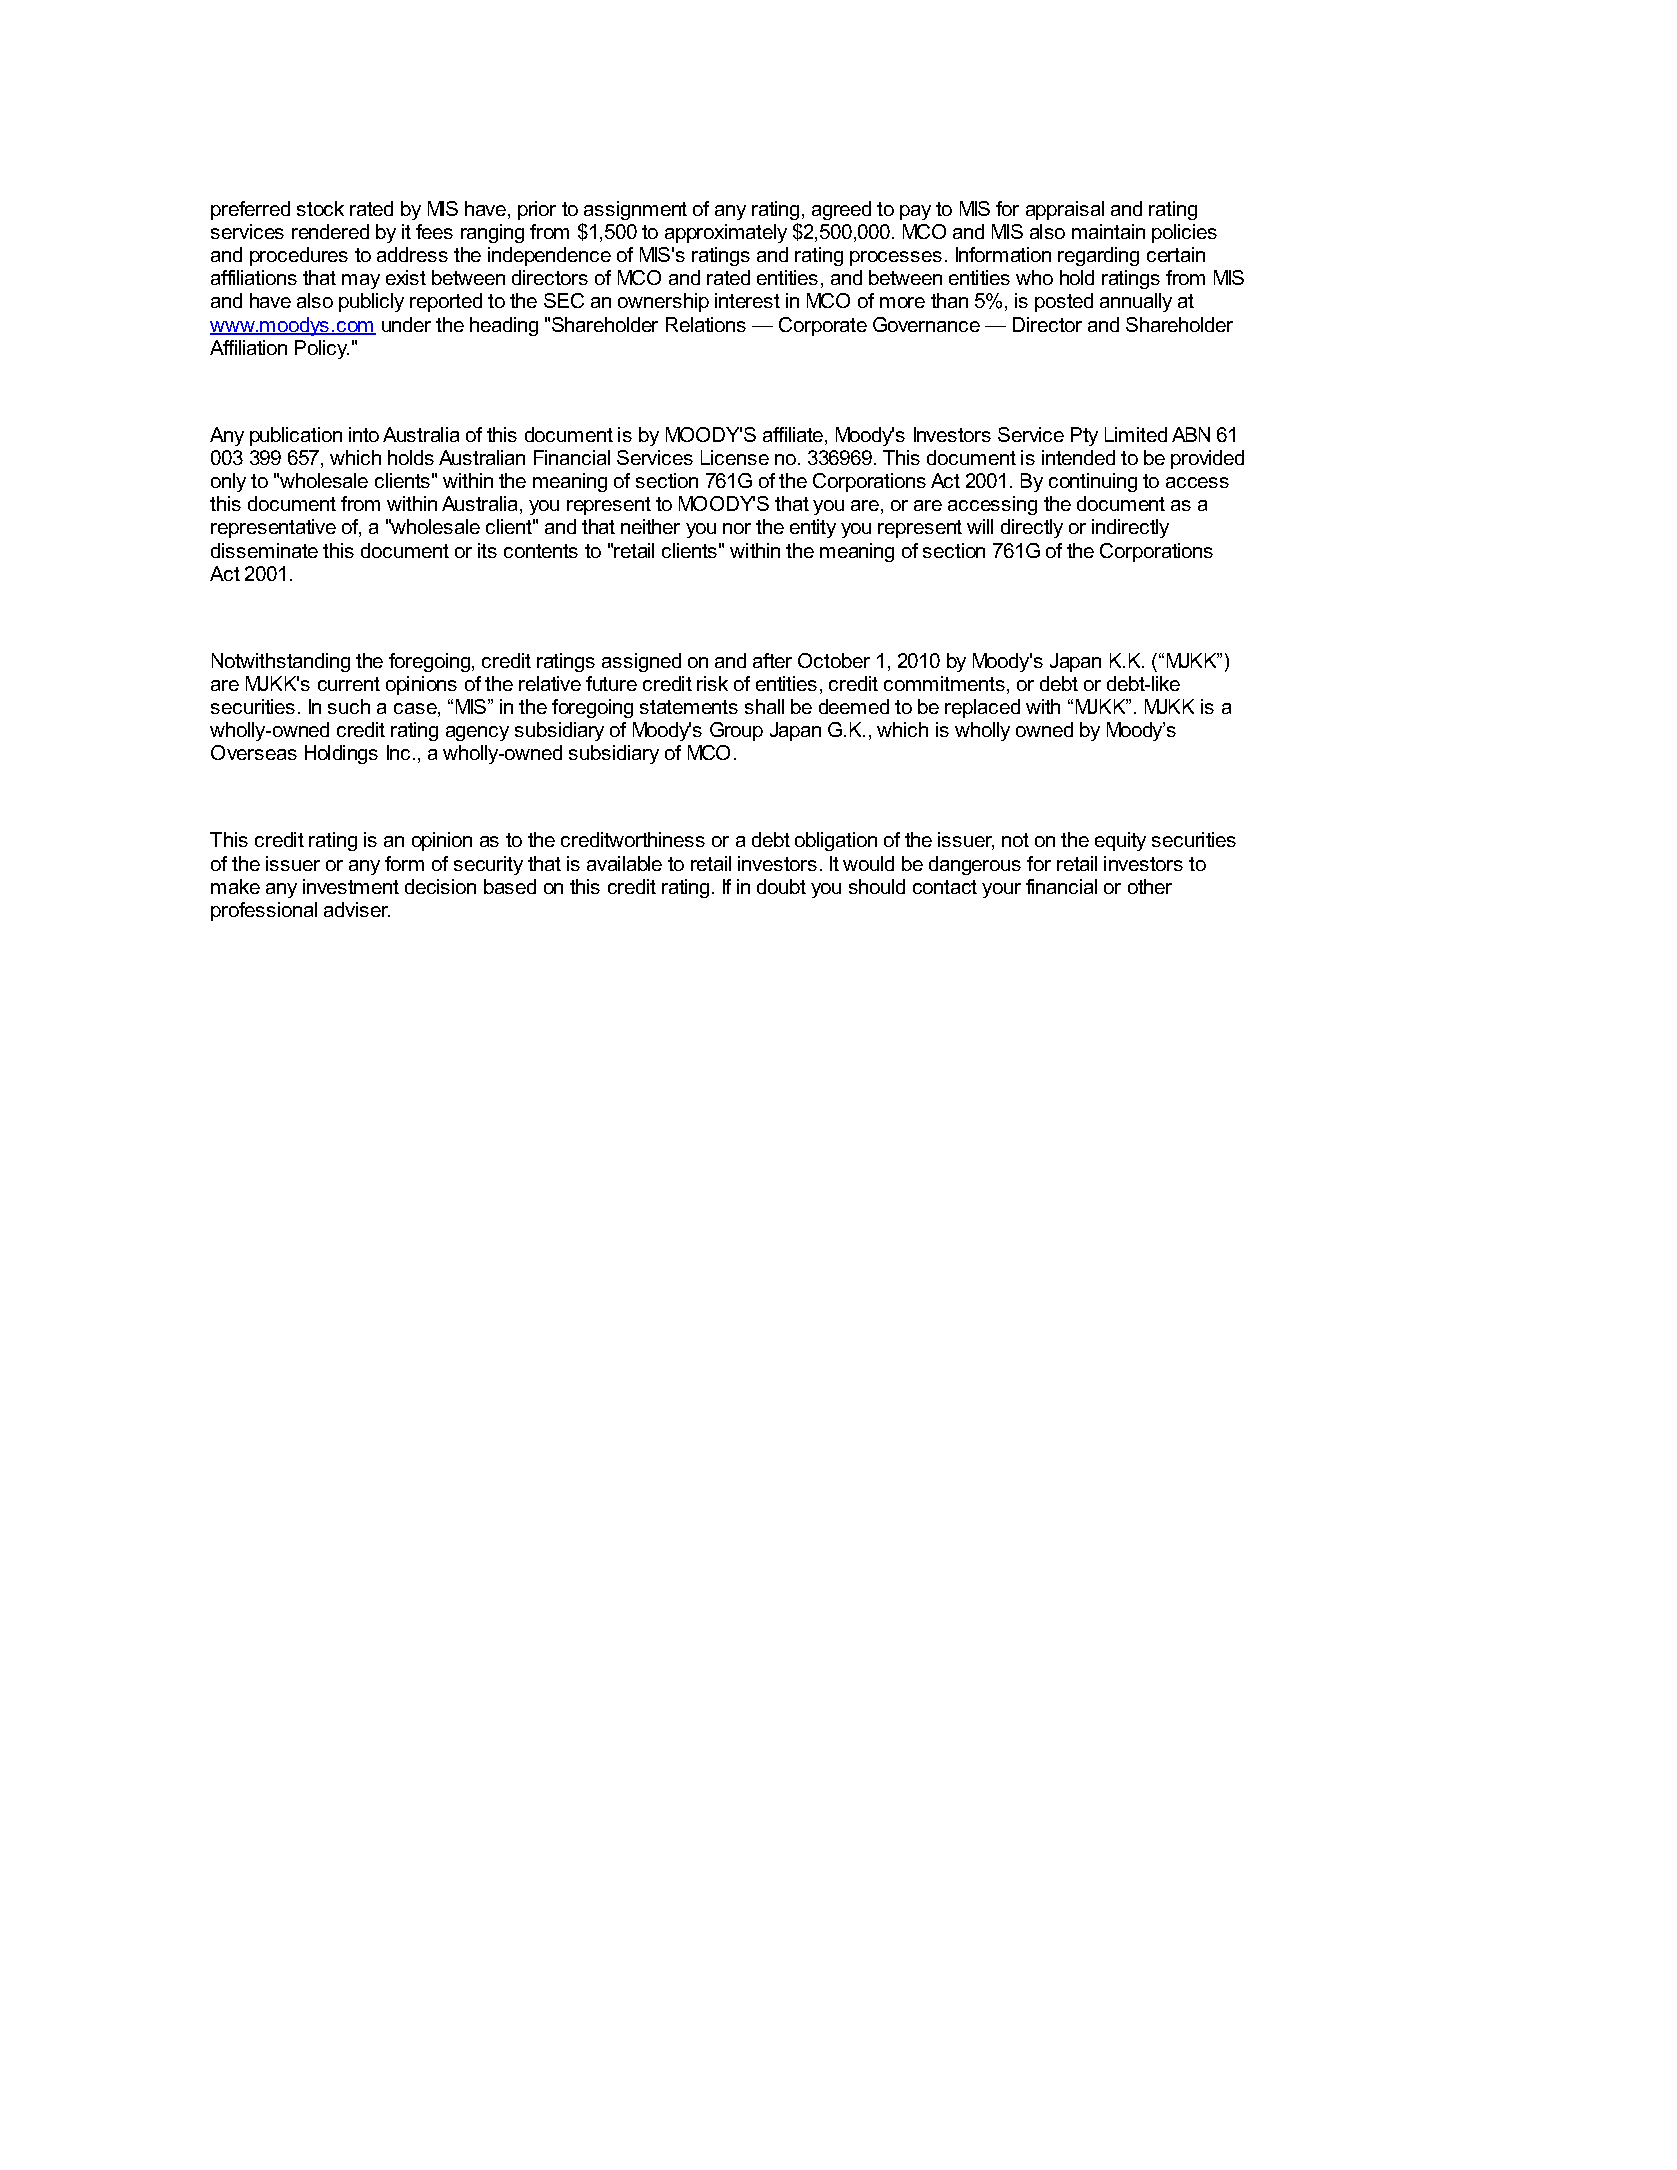 This screenshot has width=1677, height=2170. I want to click on rendered, so click(330, 231).
